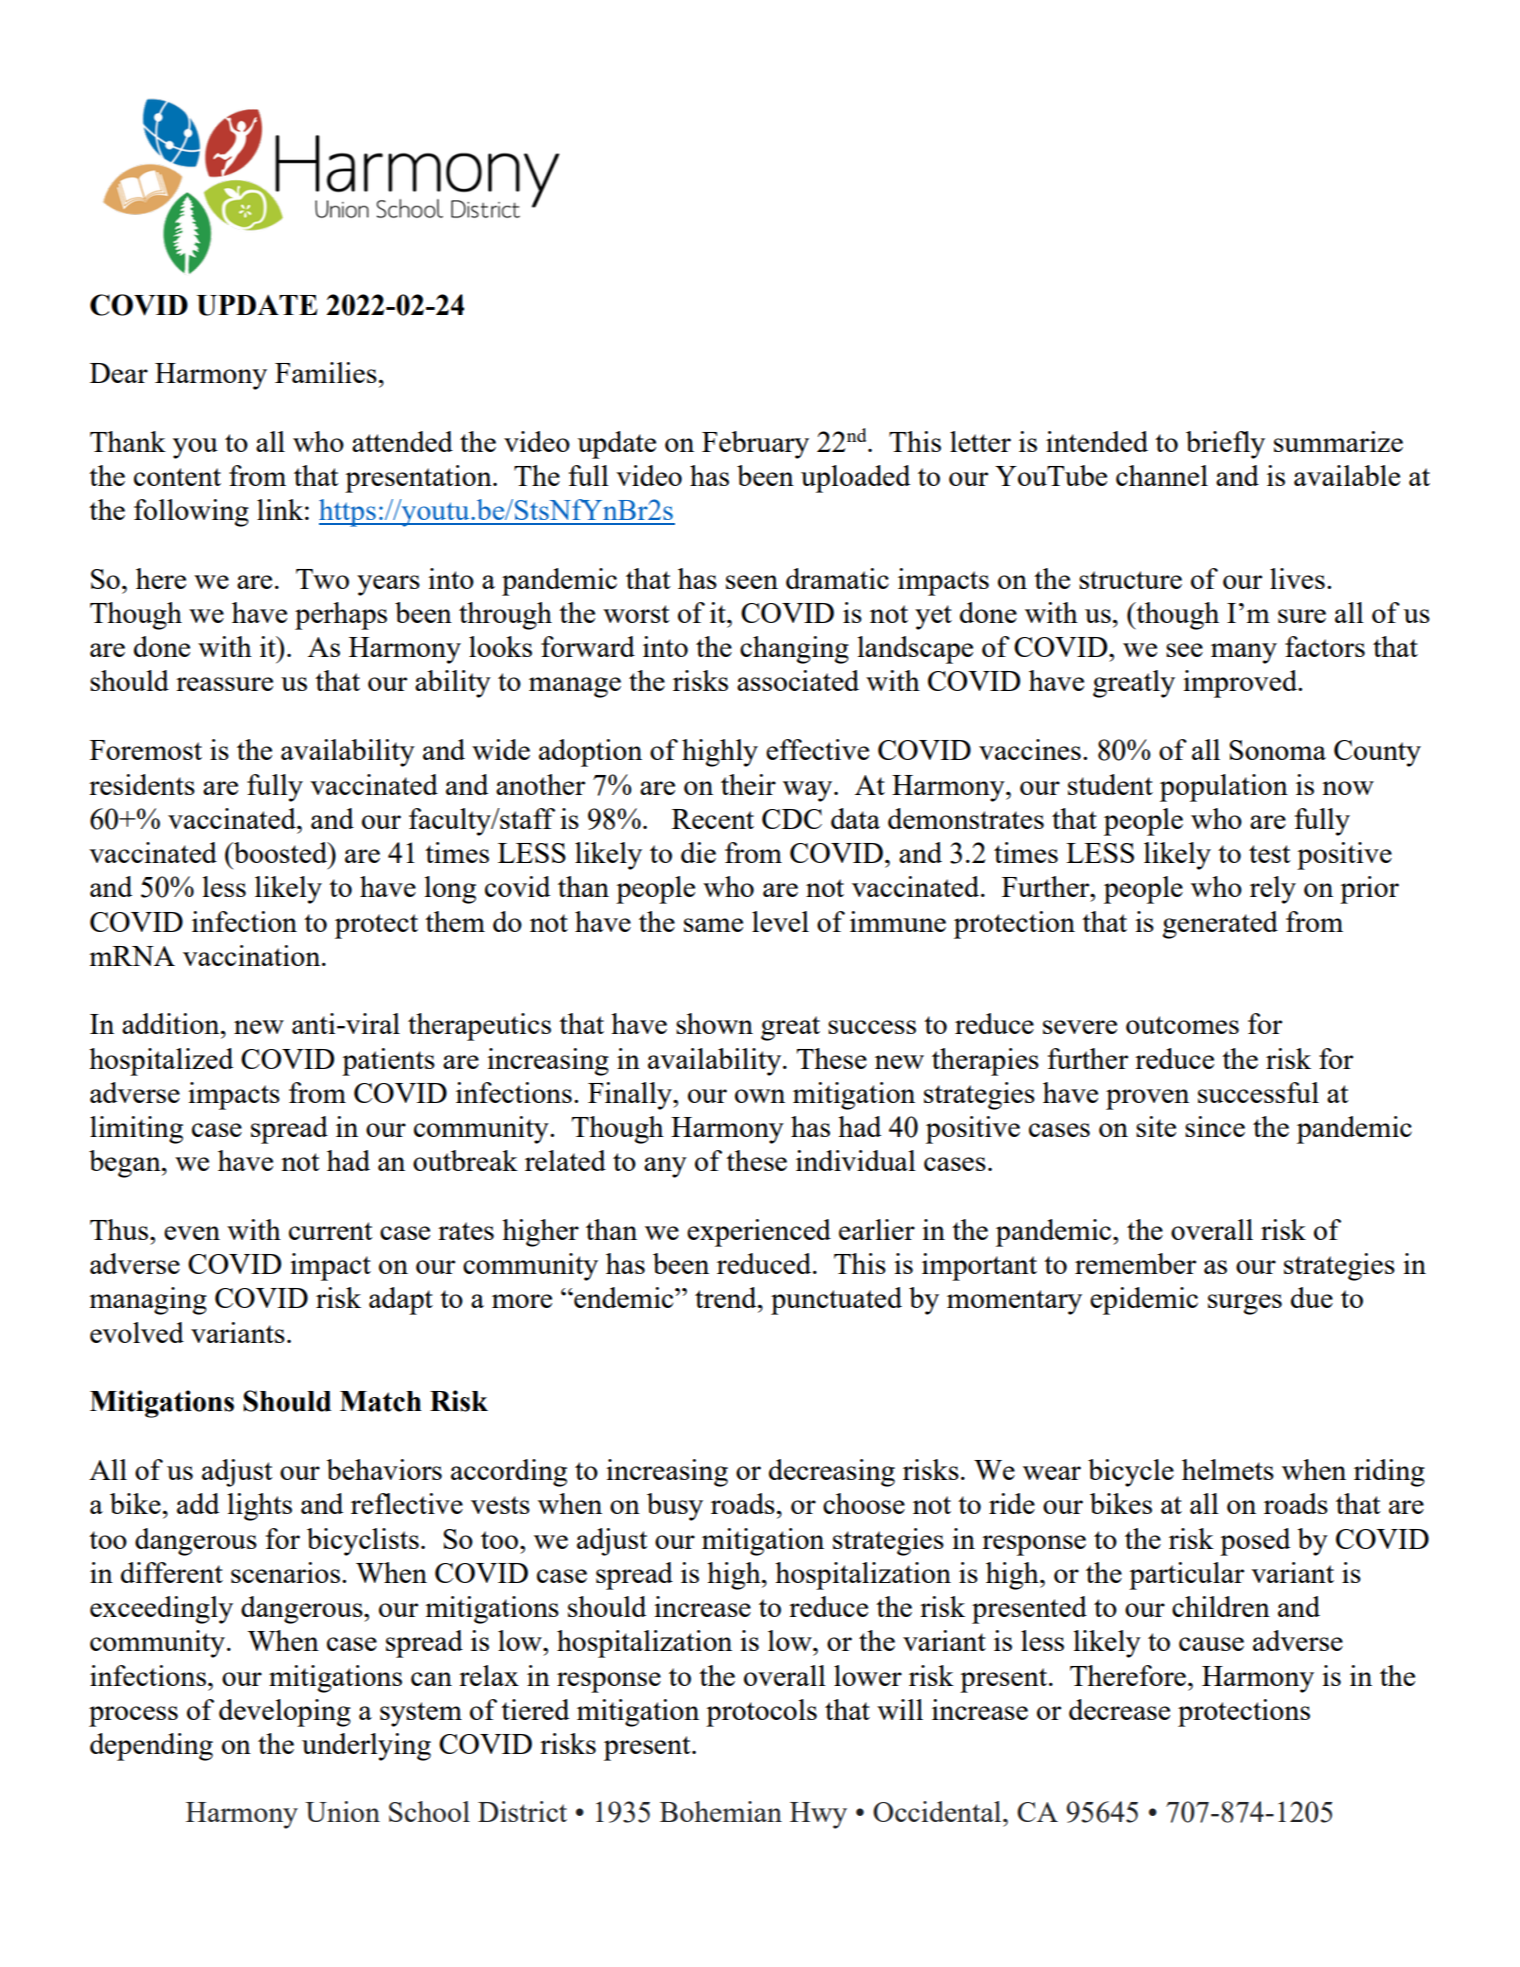 This screenshot has width=1520, height=1967. Describe the element at coordinates (1215, 1126) in the screenshot. I see `since` at that location.
